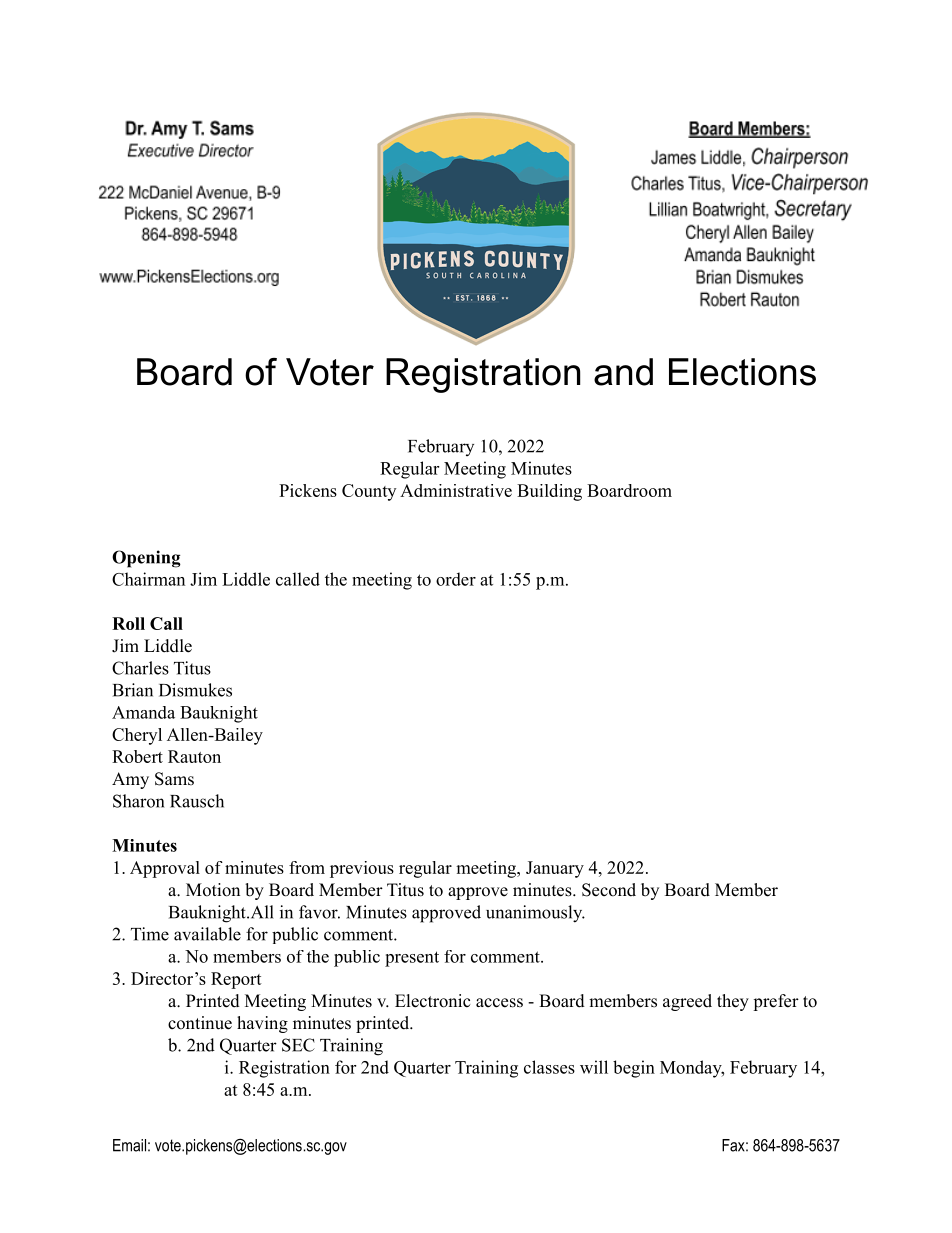  I want to click on continue, so click(200, 1023).
